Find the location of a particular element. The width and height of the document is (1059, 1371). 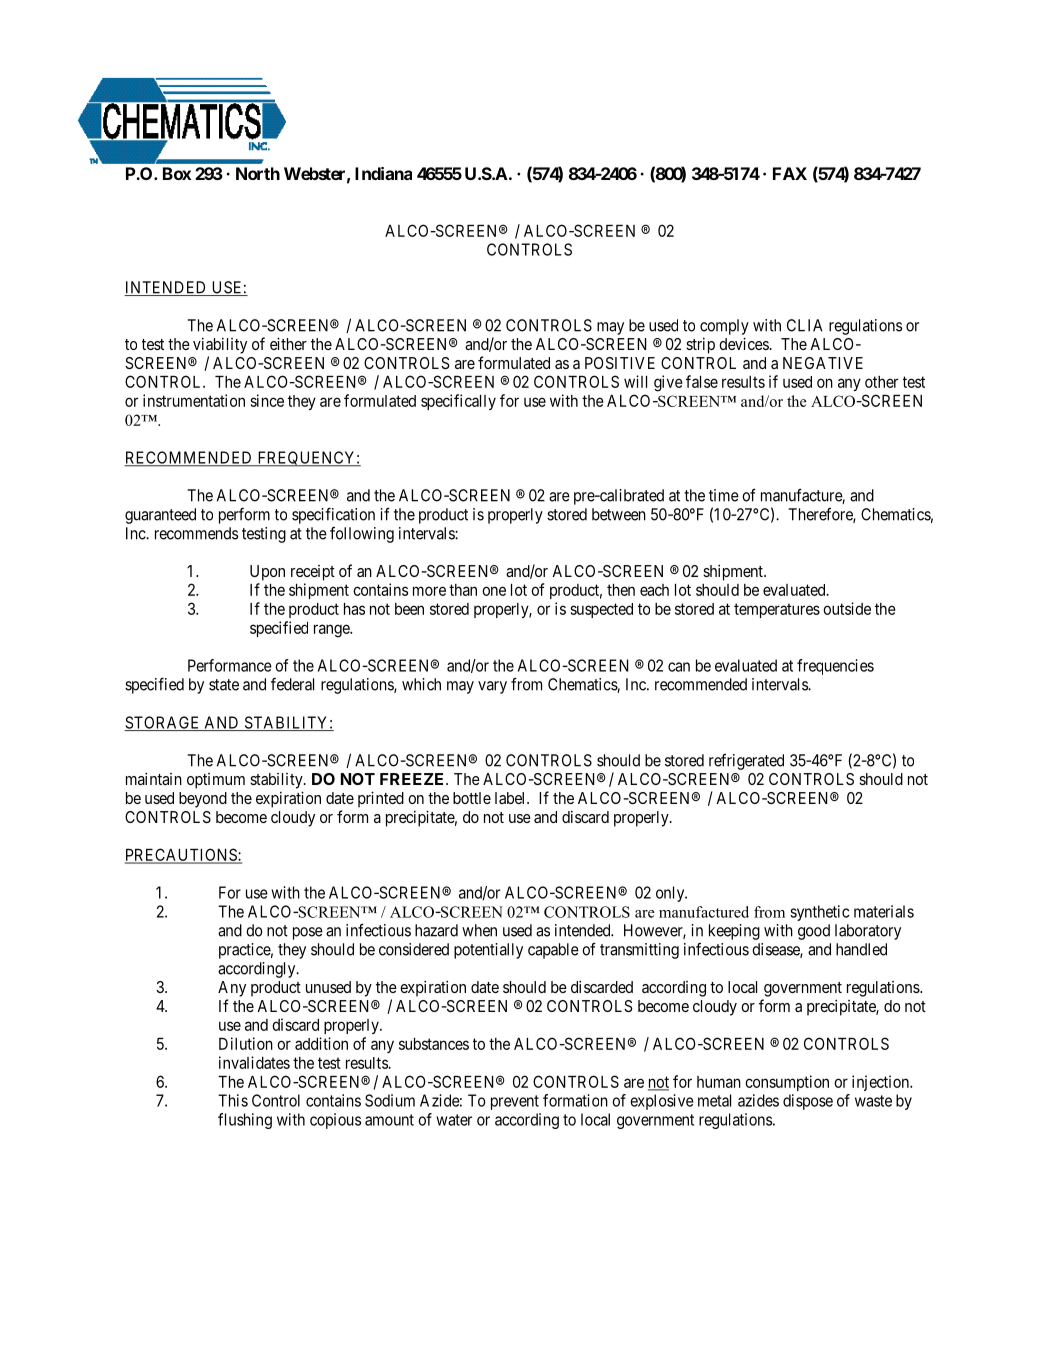

frequencies is located at coordinates (835, 667).
